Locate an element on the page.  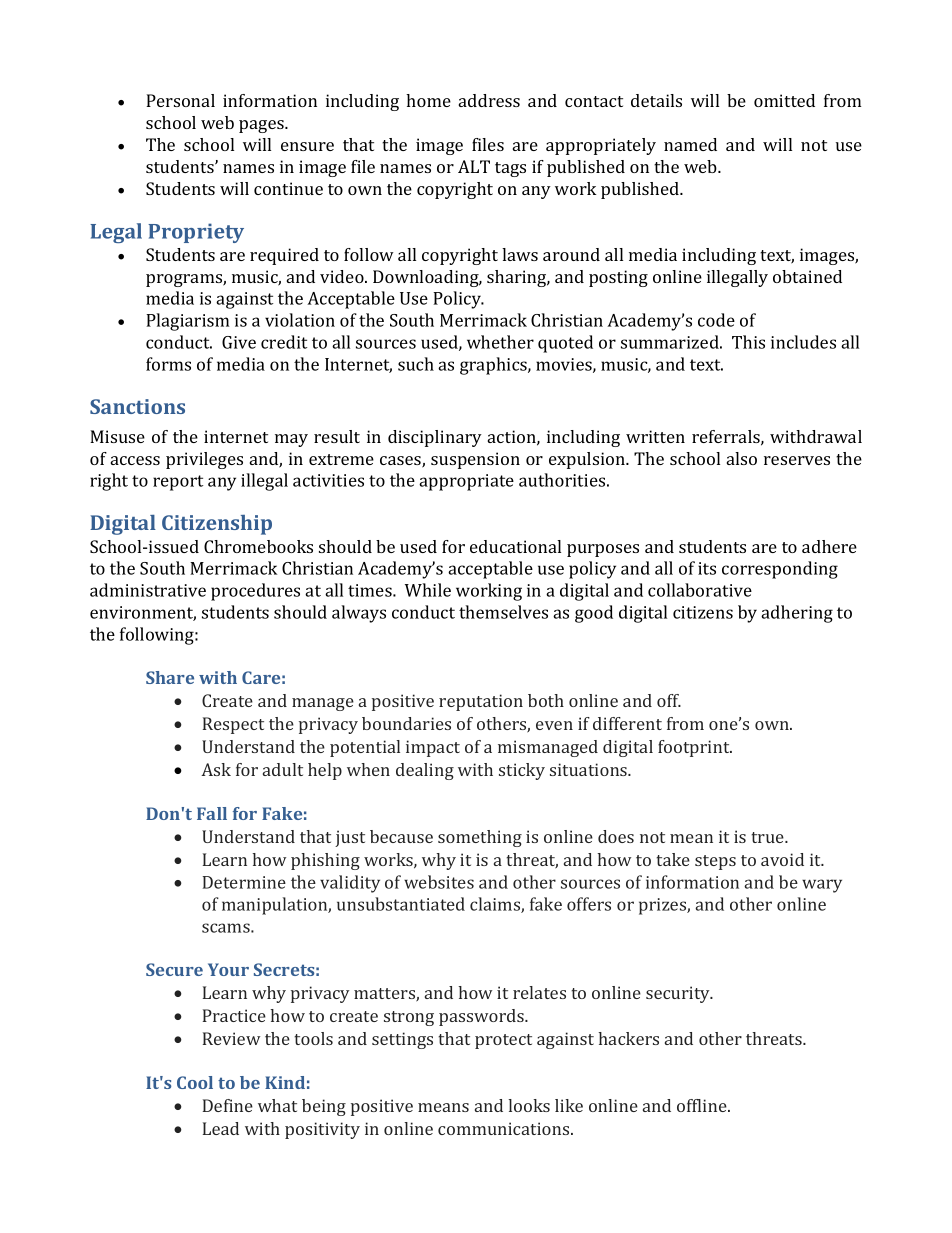
named is located at coordinates (690, 144).
